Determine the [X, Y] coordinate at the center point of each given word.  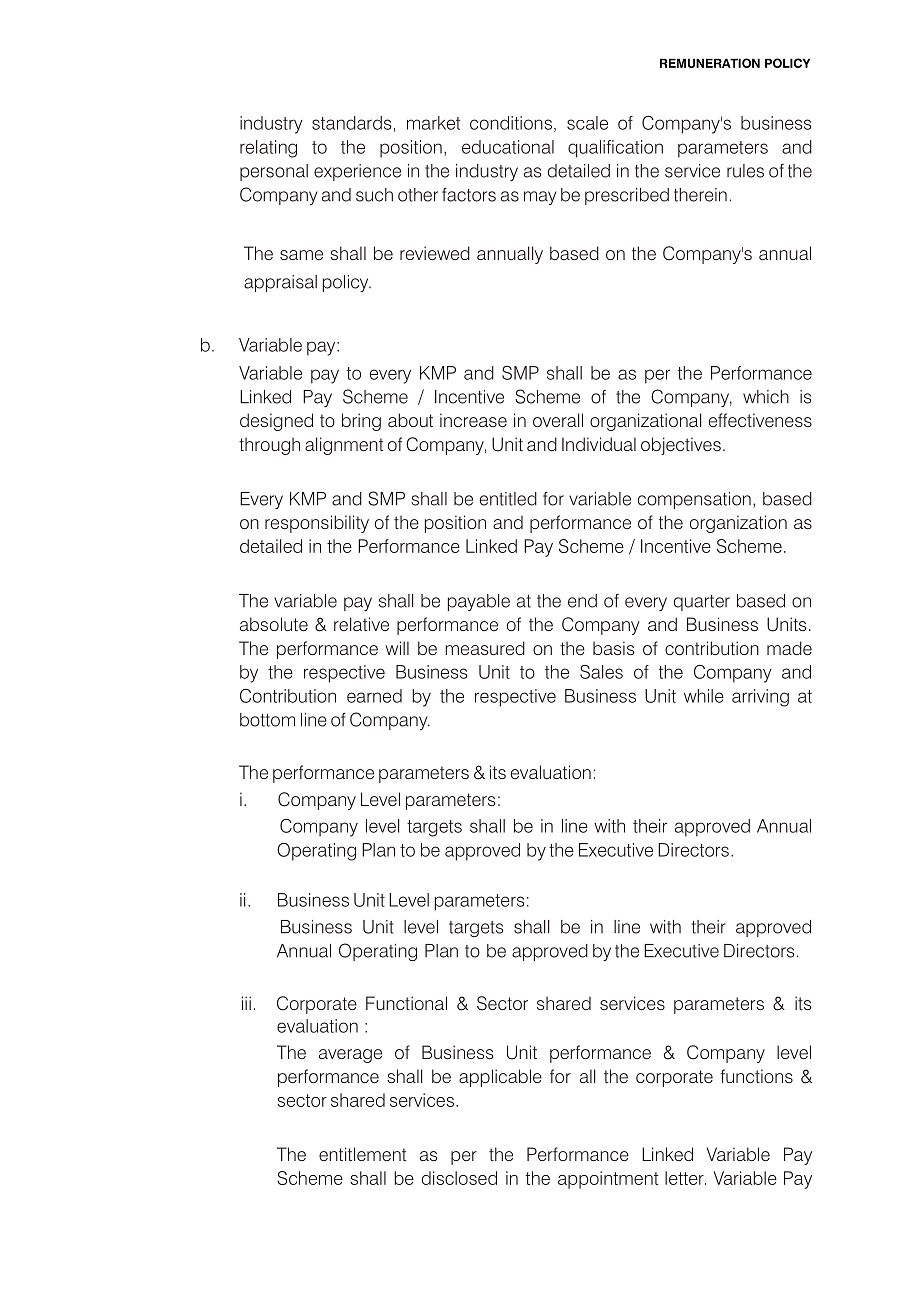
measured [485, 648]
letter [685, 1178]
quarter [702, 603]
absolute [274, 624]
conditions [511, 123]
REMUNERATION [710, 63]
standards [351, 123]
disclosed [459, 1178]
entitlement [362, 1154]
